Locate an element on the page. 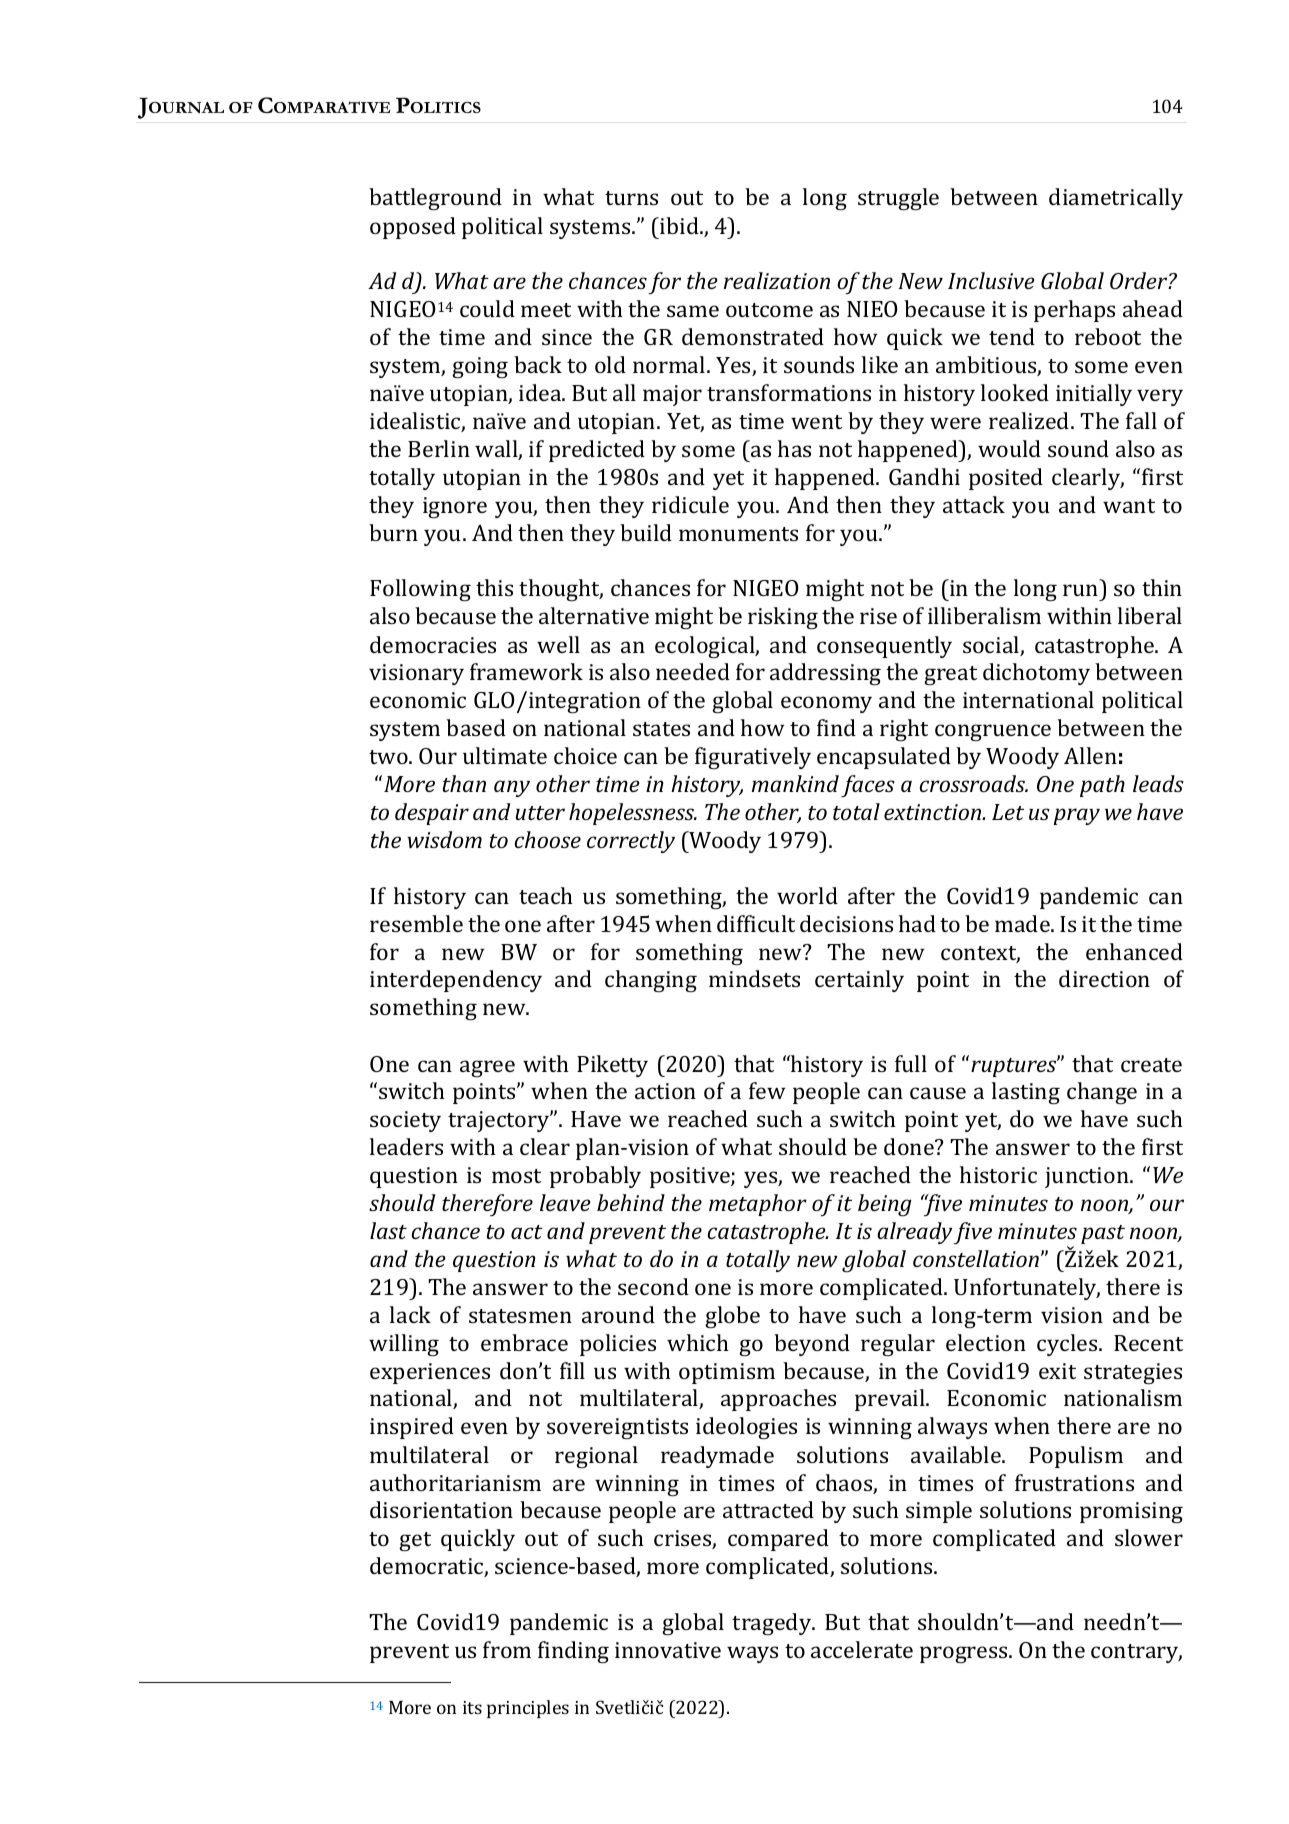 The image size is (1289, 1824). diametrically is located at coordinates (1116, 199).
